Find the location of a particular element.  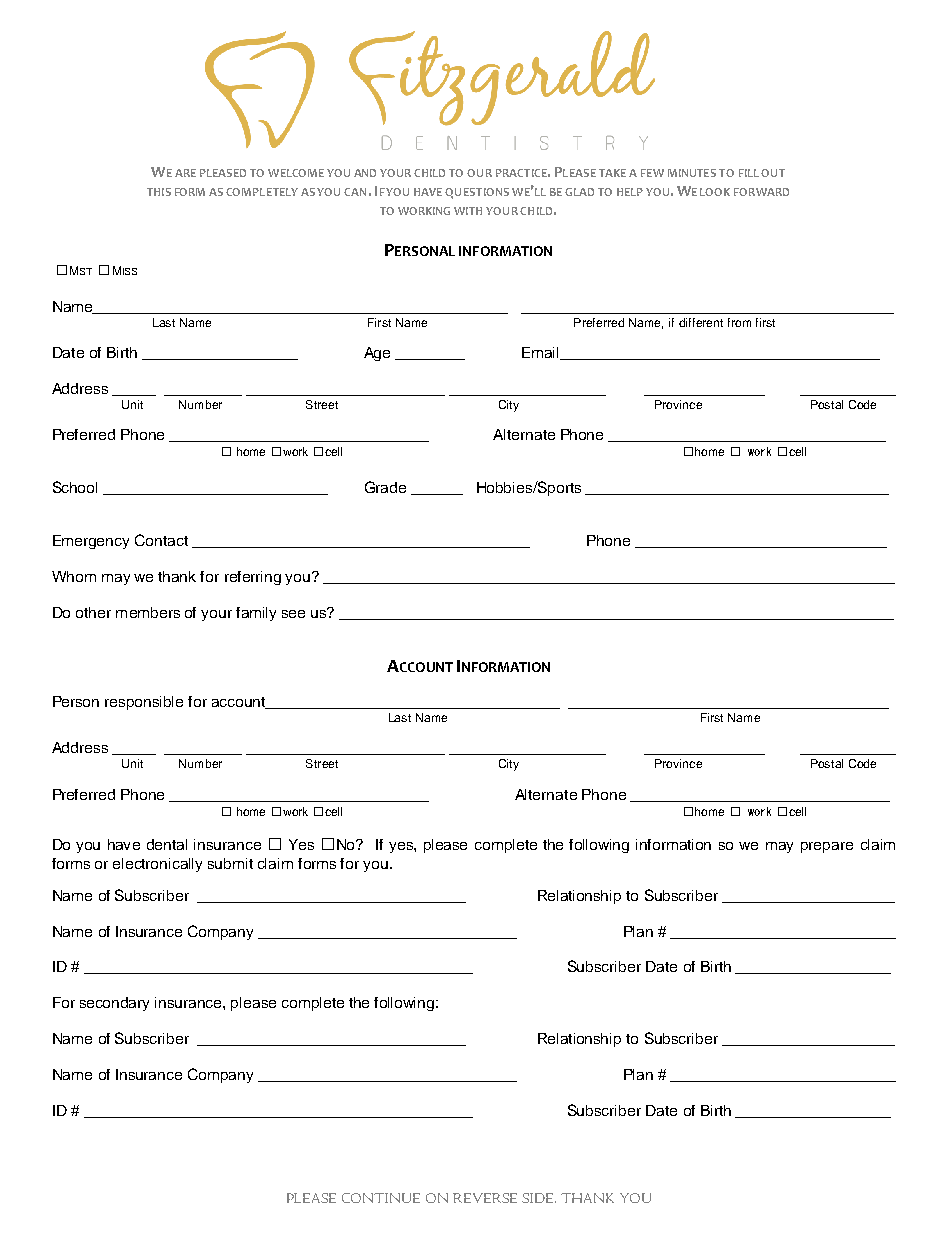

CONTINUE is located at coordinates (381, 1198).
